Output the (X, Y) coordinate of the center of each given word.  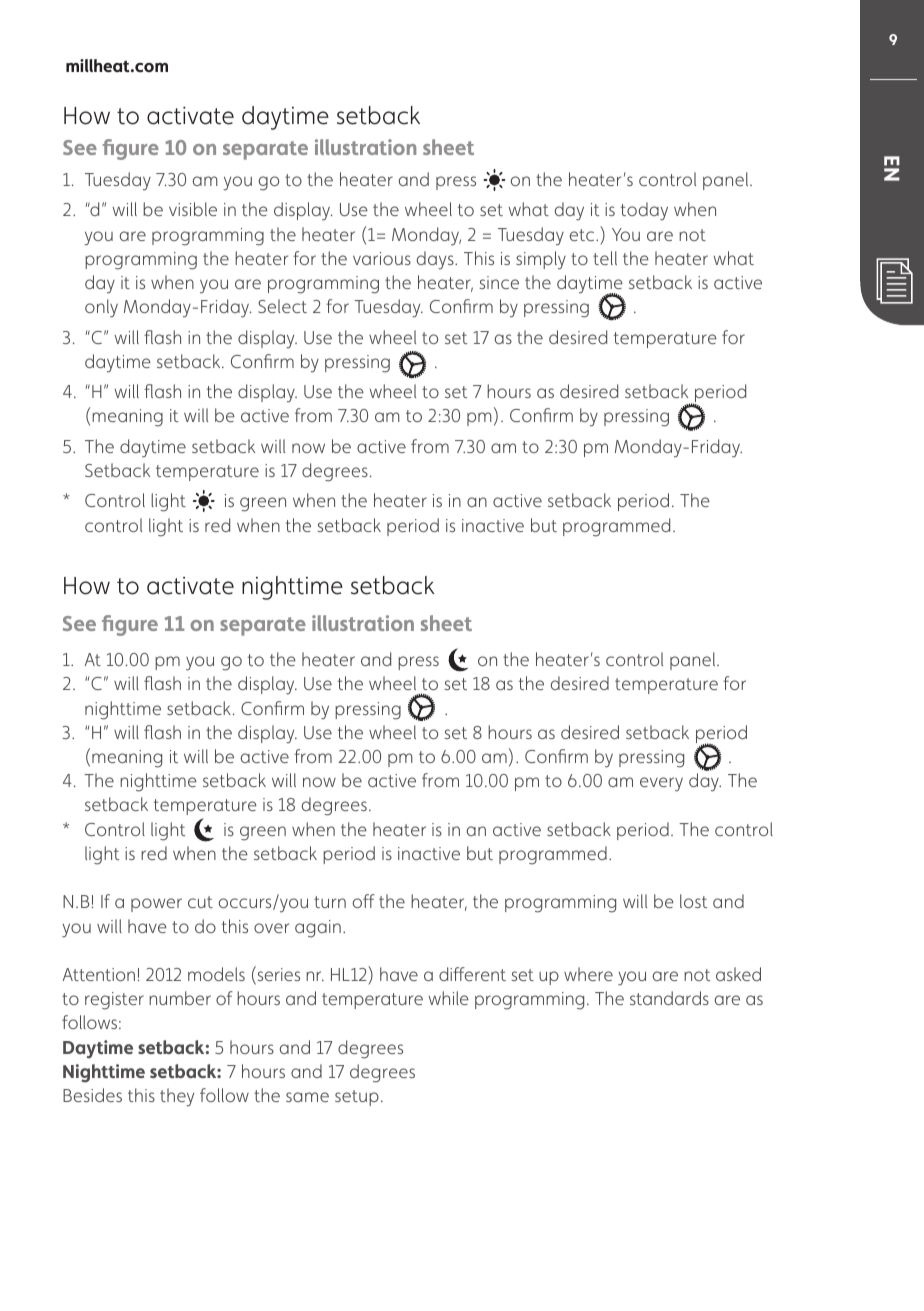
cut (200, 902)
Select (282, 306)
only (101, 308)
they (177, 1097)
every (661, 784)
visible (193, 209)
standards (669, 998)
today (644, 211)
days (436, 260)
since (499, 282)
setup (357, 1098)
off (364, 901)
